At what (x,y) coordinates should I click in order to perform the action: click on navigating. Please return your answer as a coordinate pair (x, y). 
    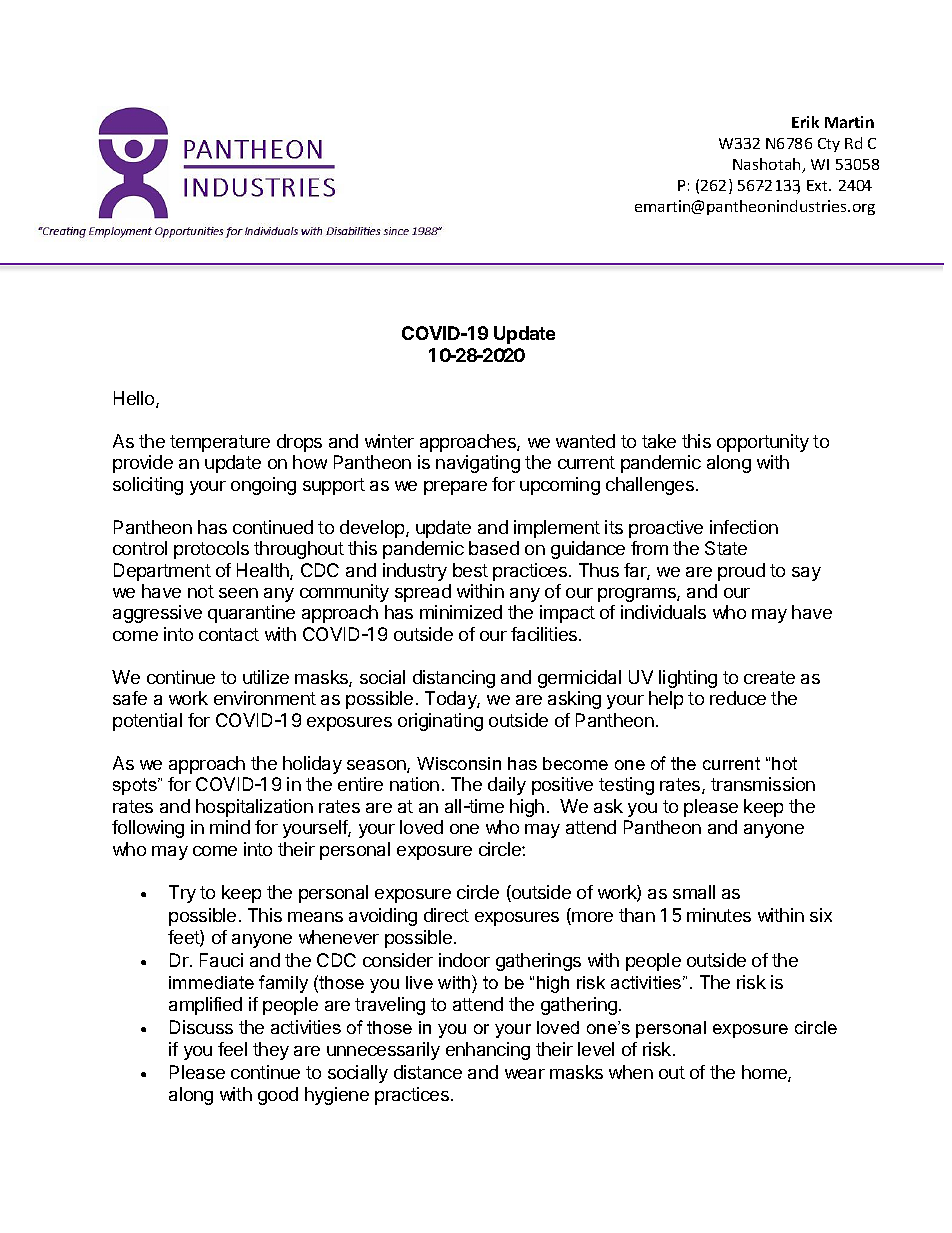
    Looking at the image, I should click on (478, 464).
